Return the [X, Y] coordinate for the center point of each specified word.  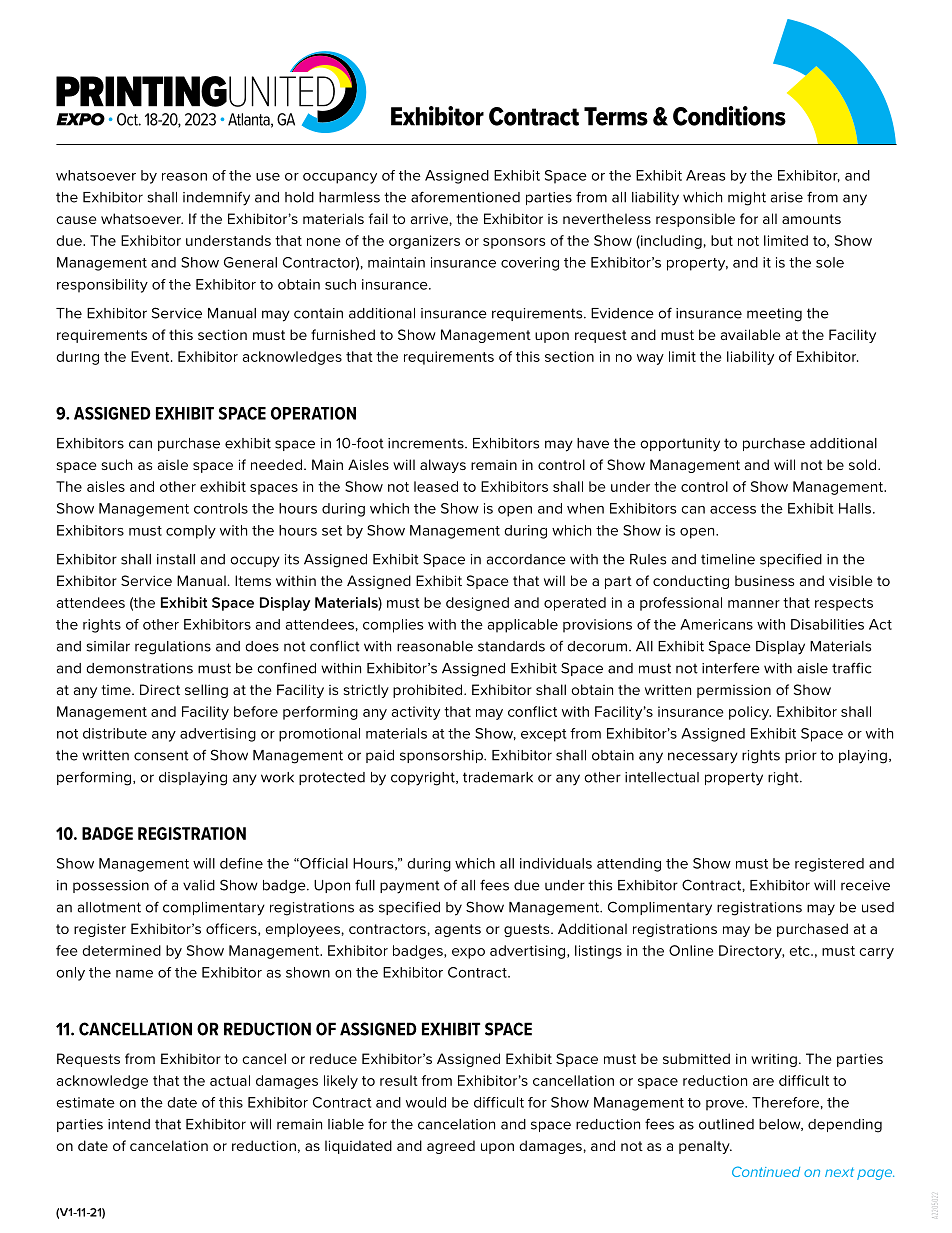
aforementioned [465, 197]
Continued [766, 1171]
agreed [451, 1147]
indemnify [216, 198]
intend [129, 1124]
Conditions [729, 116]
